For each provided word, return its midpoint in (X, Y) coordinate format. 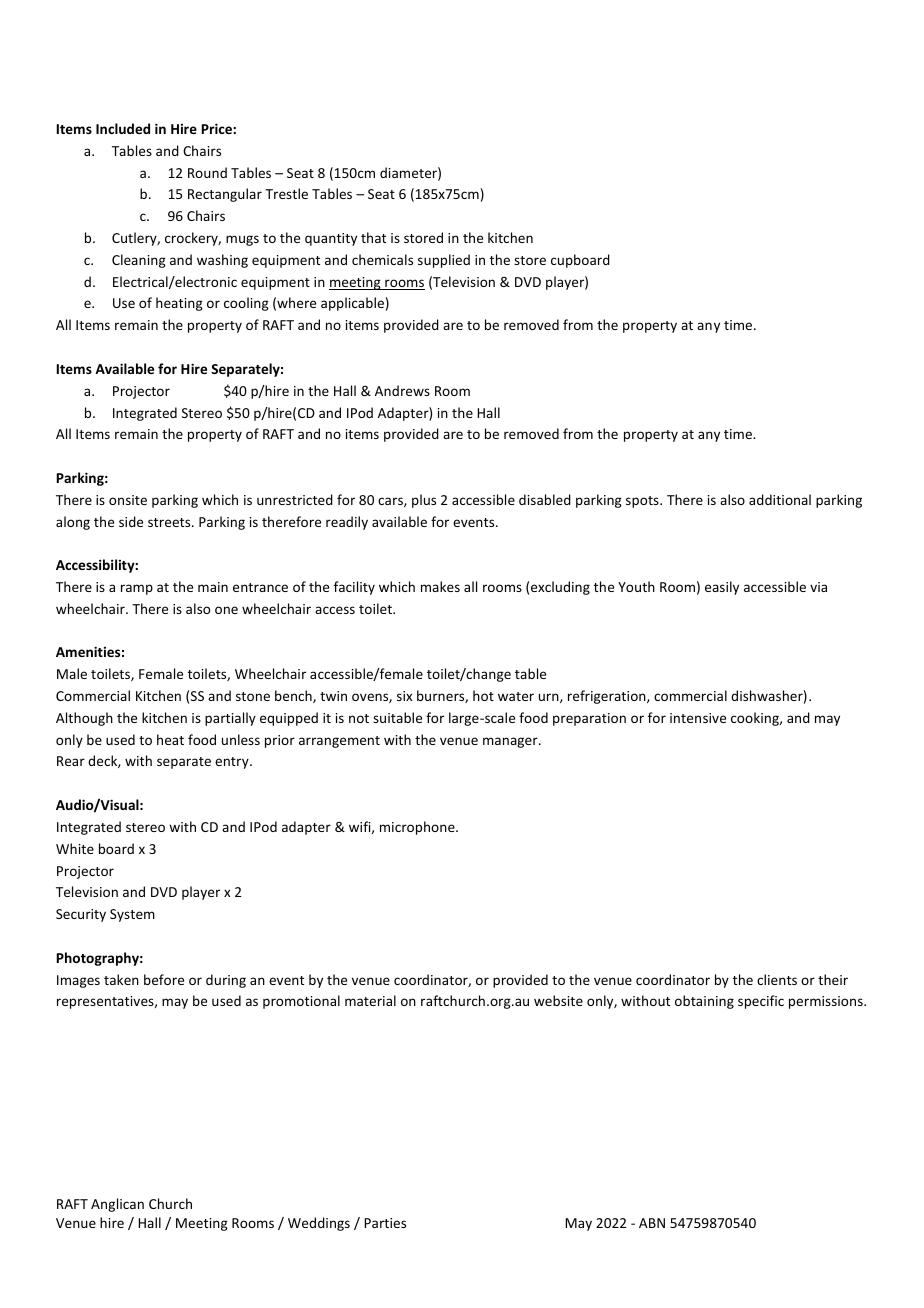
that (373, 237)
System (132, 915)
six (404, 696)
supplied (444, 261)
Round (207, 172)
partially (230, 719)
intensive (698, 718)
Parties (385, 1223)
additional (780, 499)
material (370, 1000)
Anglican (117, 1205)
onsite (128, 500)
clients (777, 979)
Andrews (402, 390)
